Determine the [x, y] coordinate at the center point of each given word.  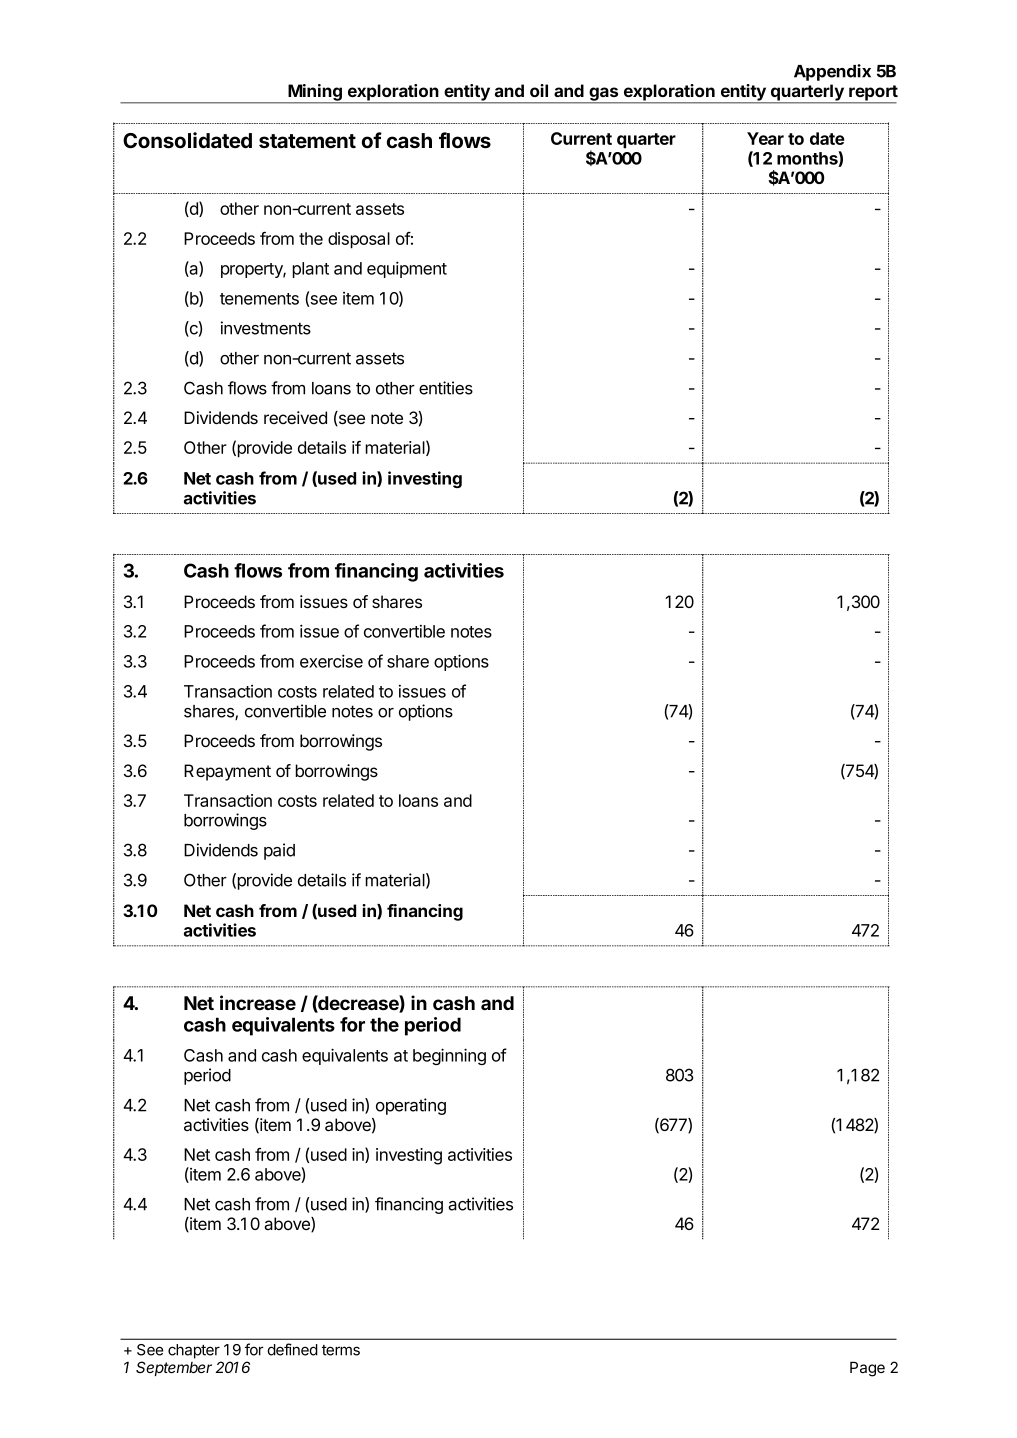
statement [307, 141]
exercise [331, 661]
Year [765, 138]
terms [341, 1350]
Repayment [227, 772]
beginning [449, 1056]
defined [293, 1349]
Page [867, 1369]
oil [539, 90]
